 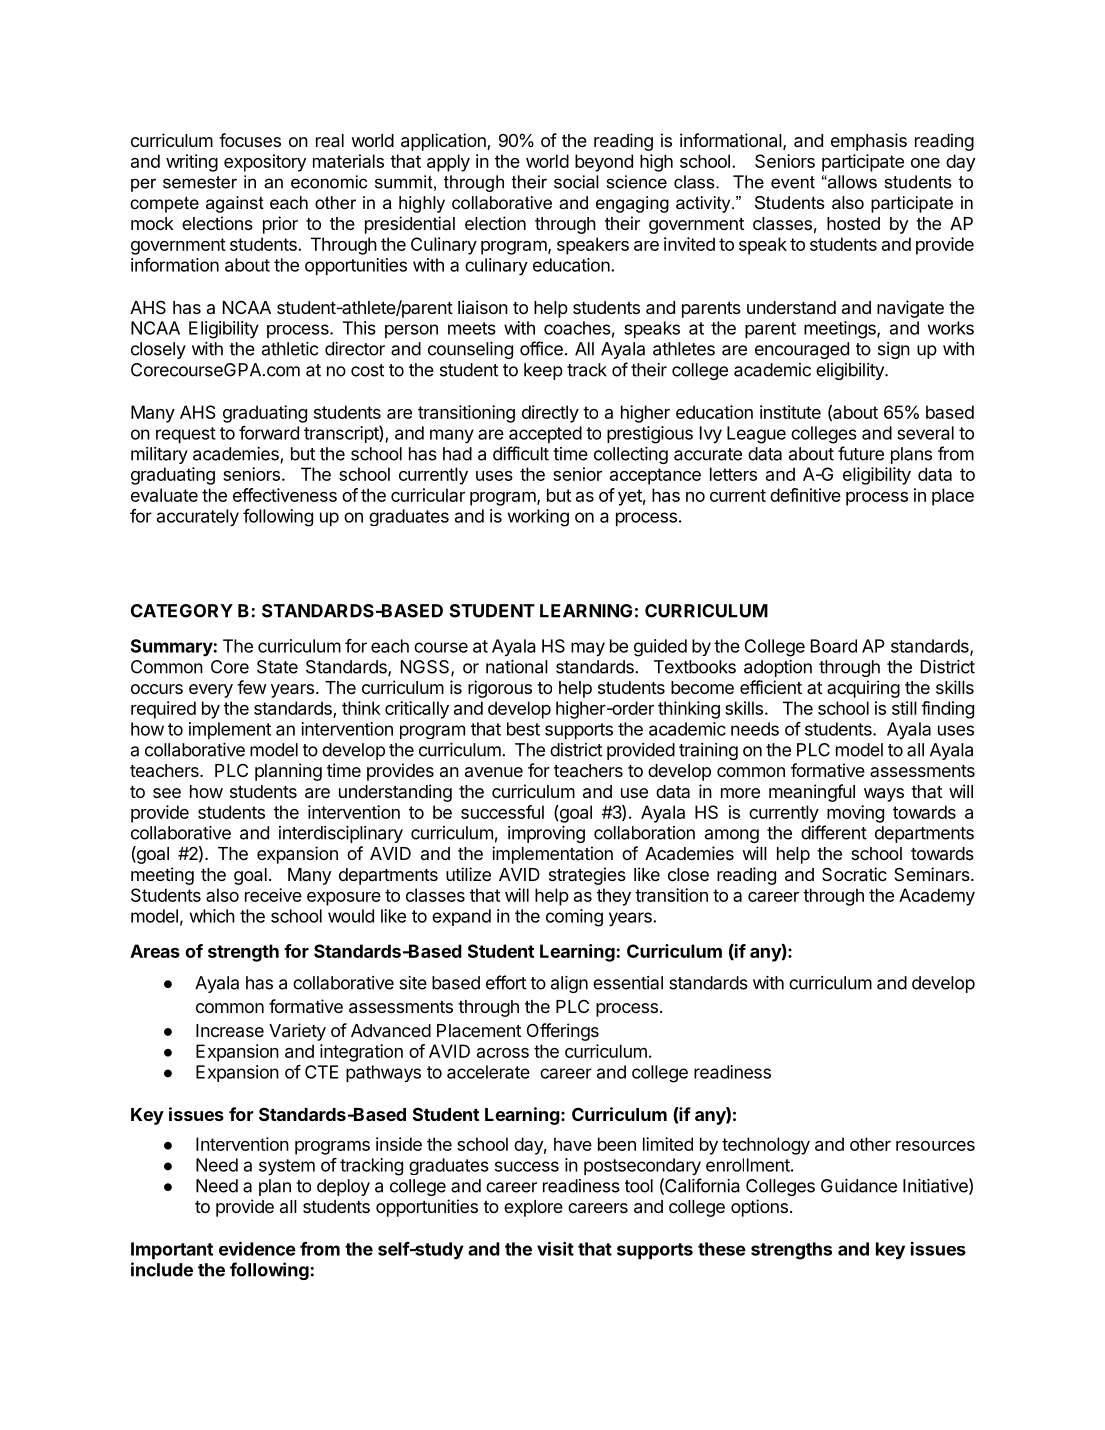 What do you see at coordinates (265, 163) in the page?
I see `expository` at bounding box center [265, 163].
